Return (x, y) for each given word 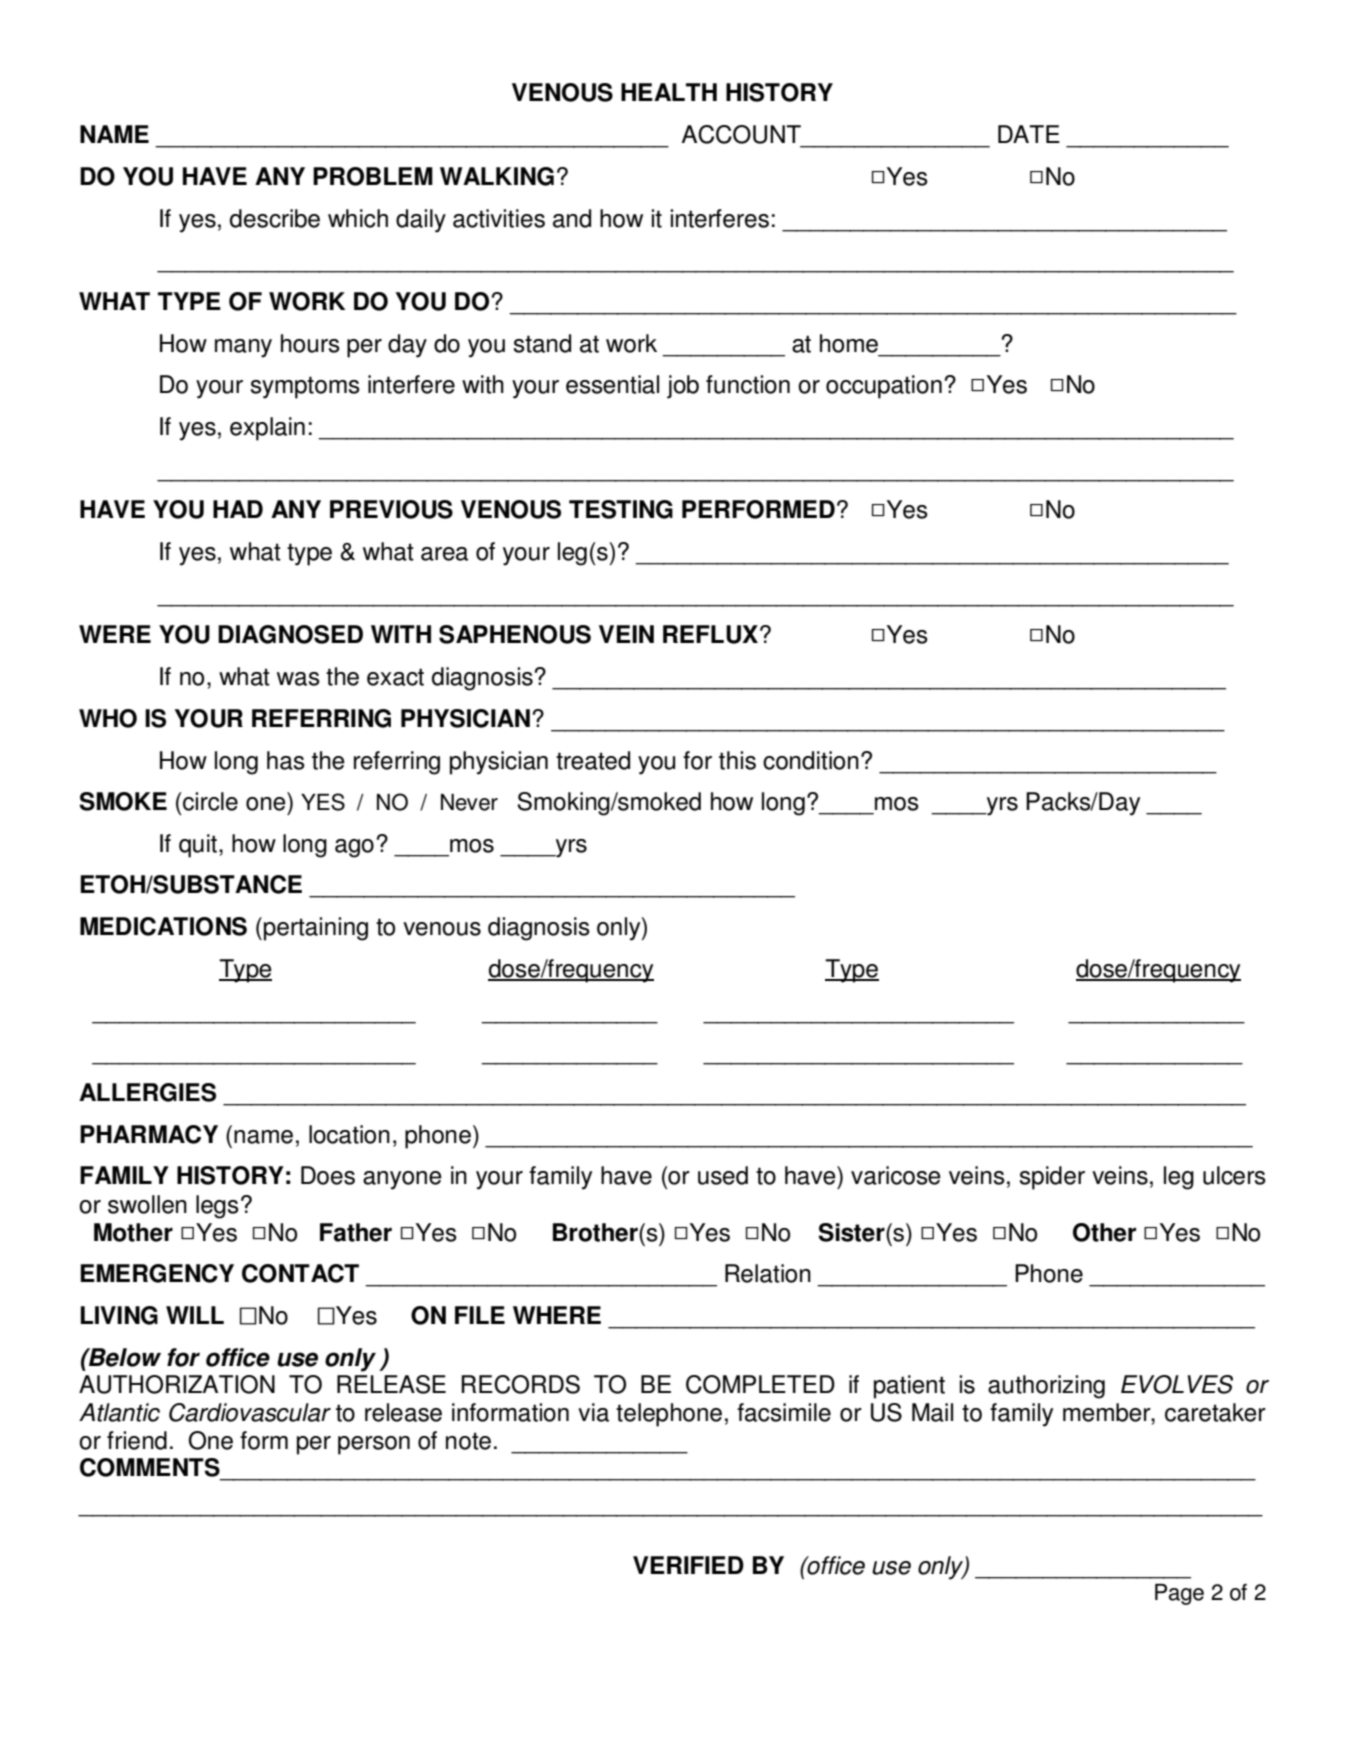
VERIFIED (688, 1565)
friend (137, 1440)
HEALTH (669, 92)
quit (199, 846)
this (737, 760)
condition (811, 760)
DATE (1029, 134)
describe (275, 218)
